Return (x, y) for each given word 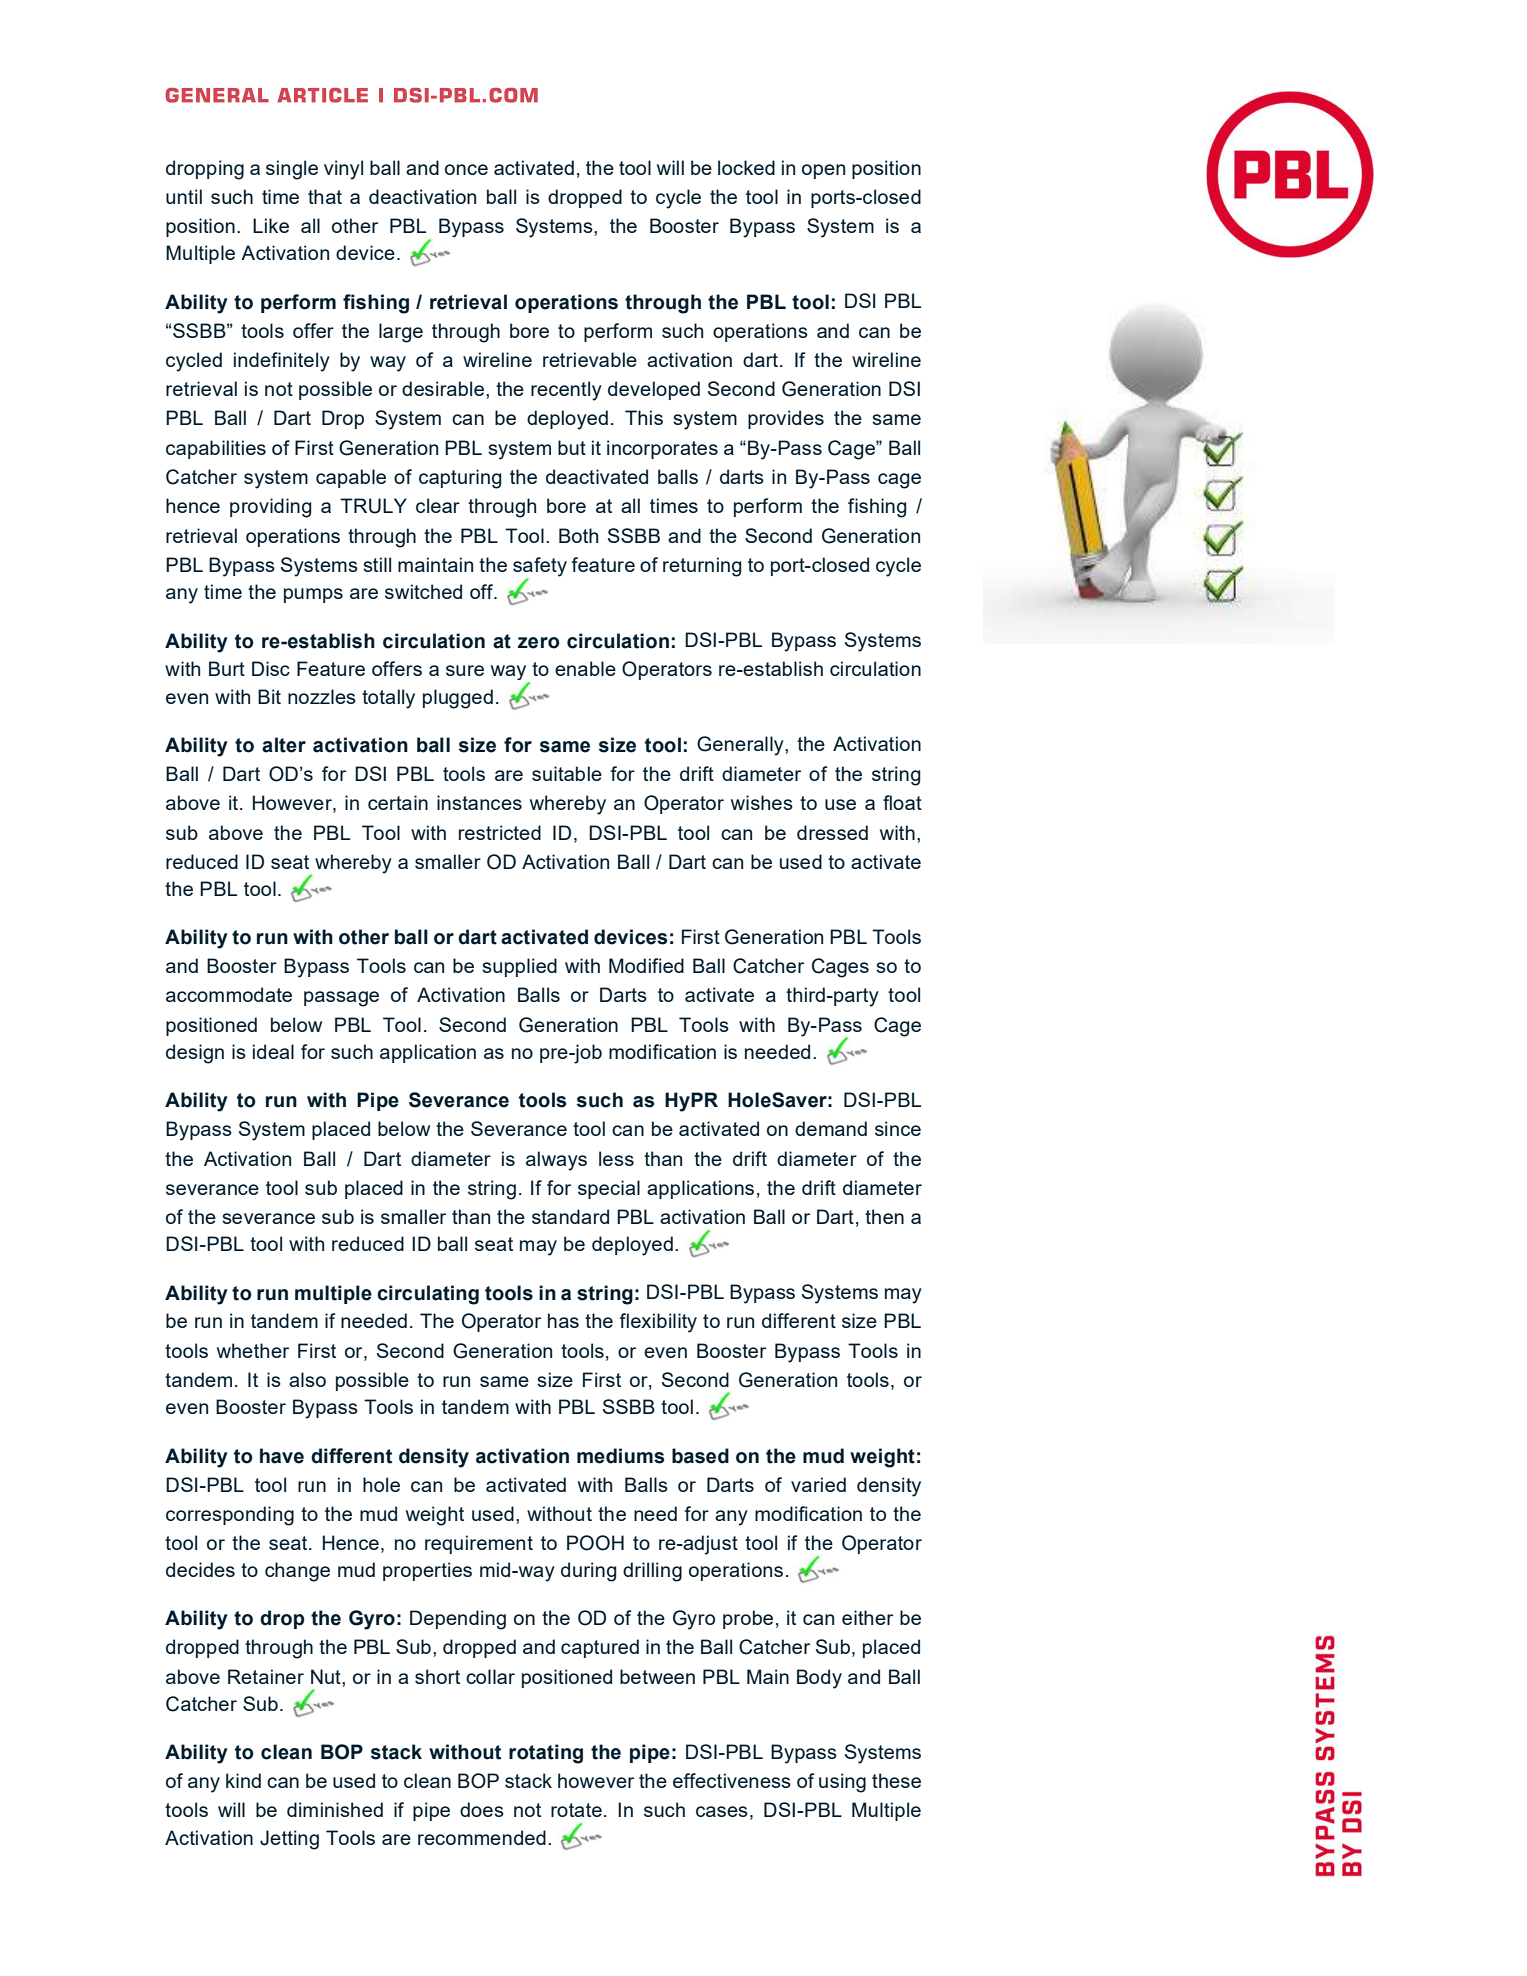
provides (786, 419)
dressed (832, 832)
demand (831, 1128)
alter (284, 745)
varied (818, 1484)
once (466, 169)
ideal (273, 1051)
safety (540, 568)
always (556, 1161)
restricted (500, 832)
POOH (595, 1543)
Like (271, 225)
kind (243, 1780)
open (823, 171)
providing (270, 508)
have (282, 1456)
